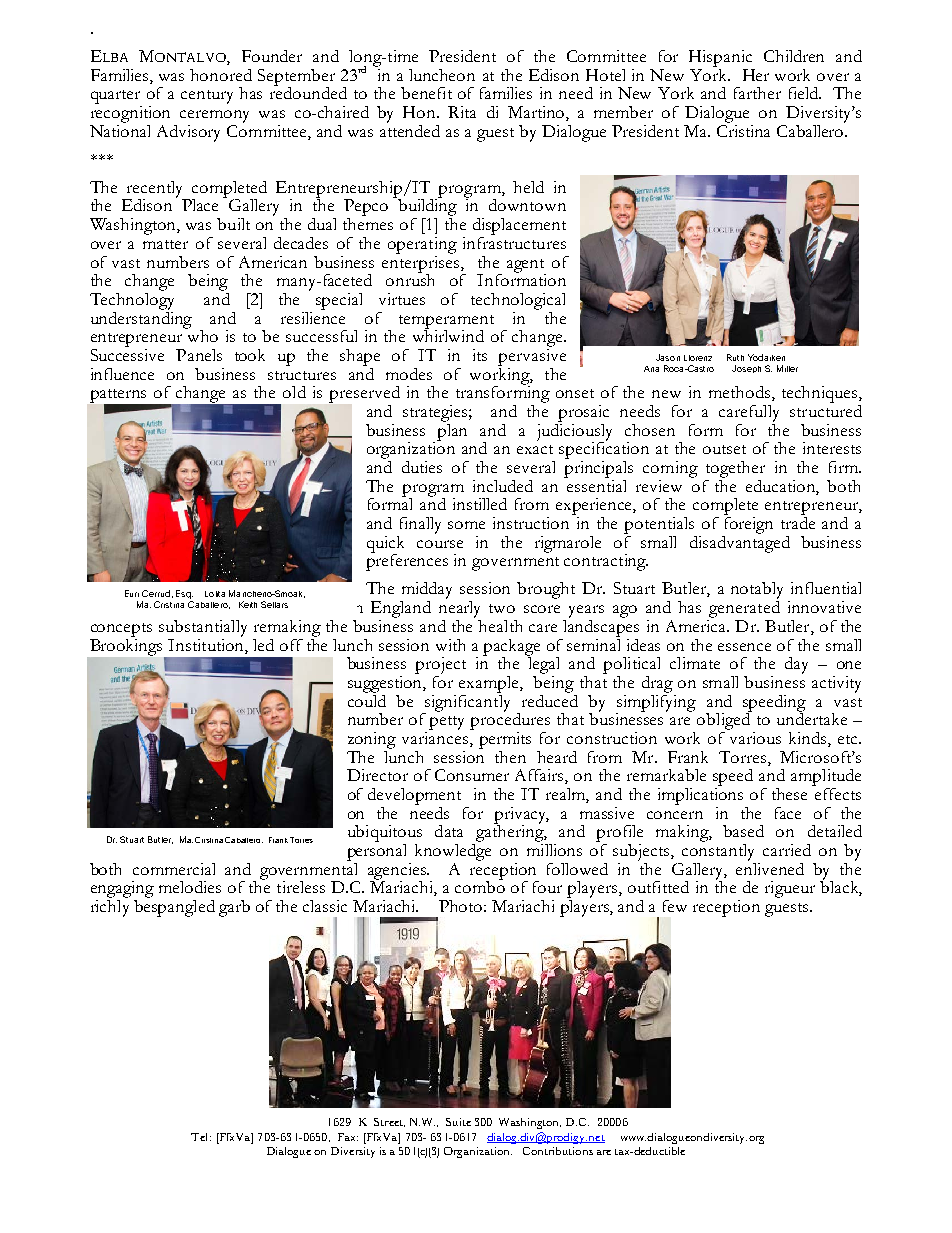  Describe the element at coordinates (458, 1122) in the screenshot. I see `Suite` at that location.
